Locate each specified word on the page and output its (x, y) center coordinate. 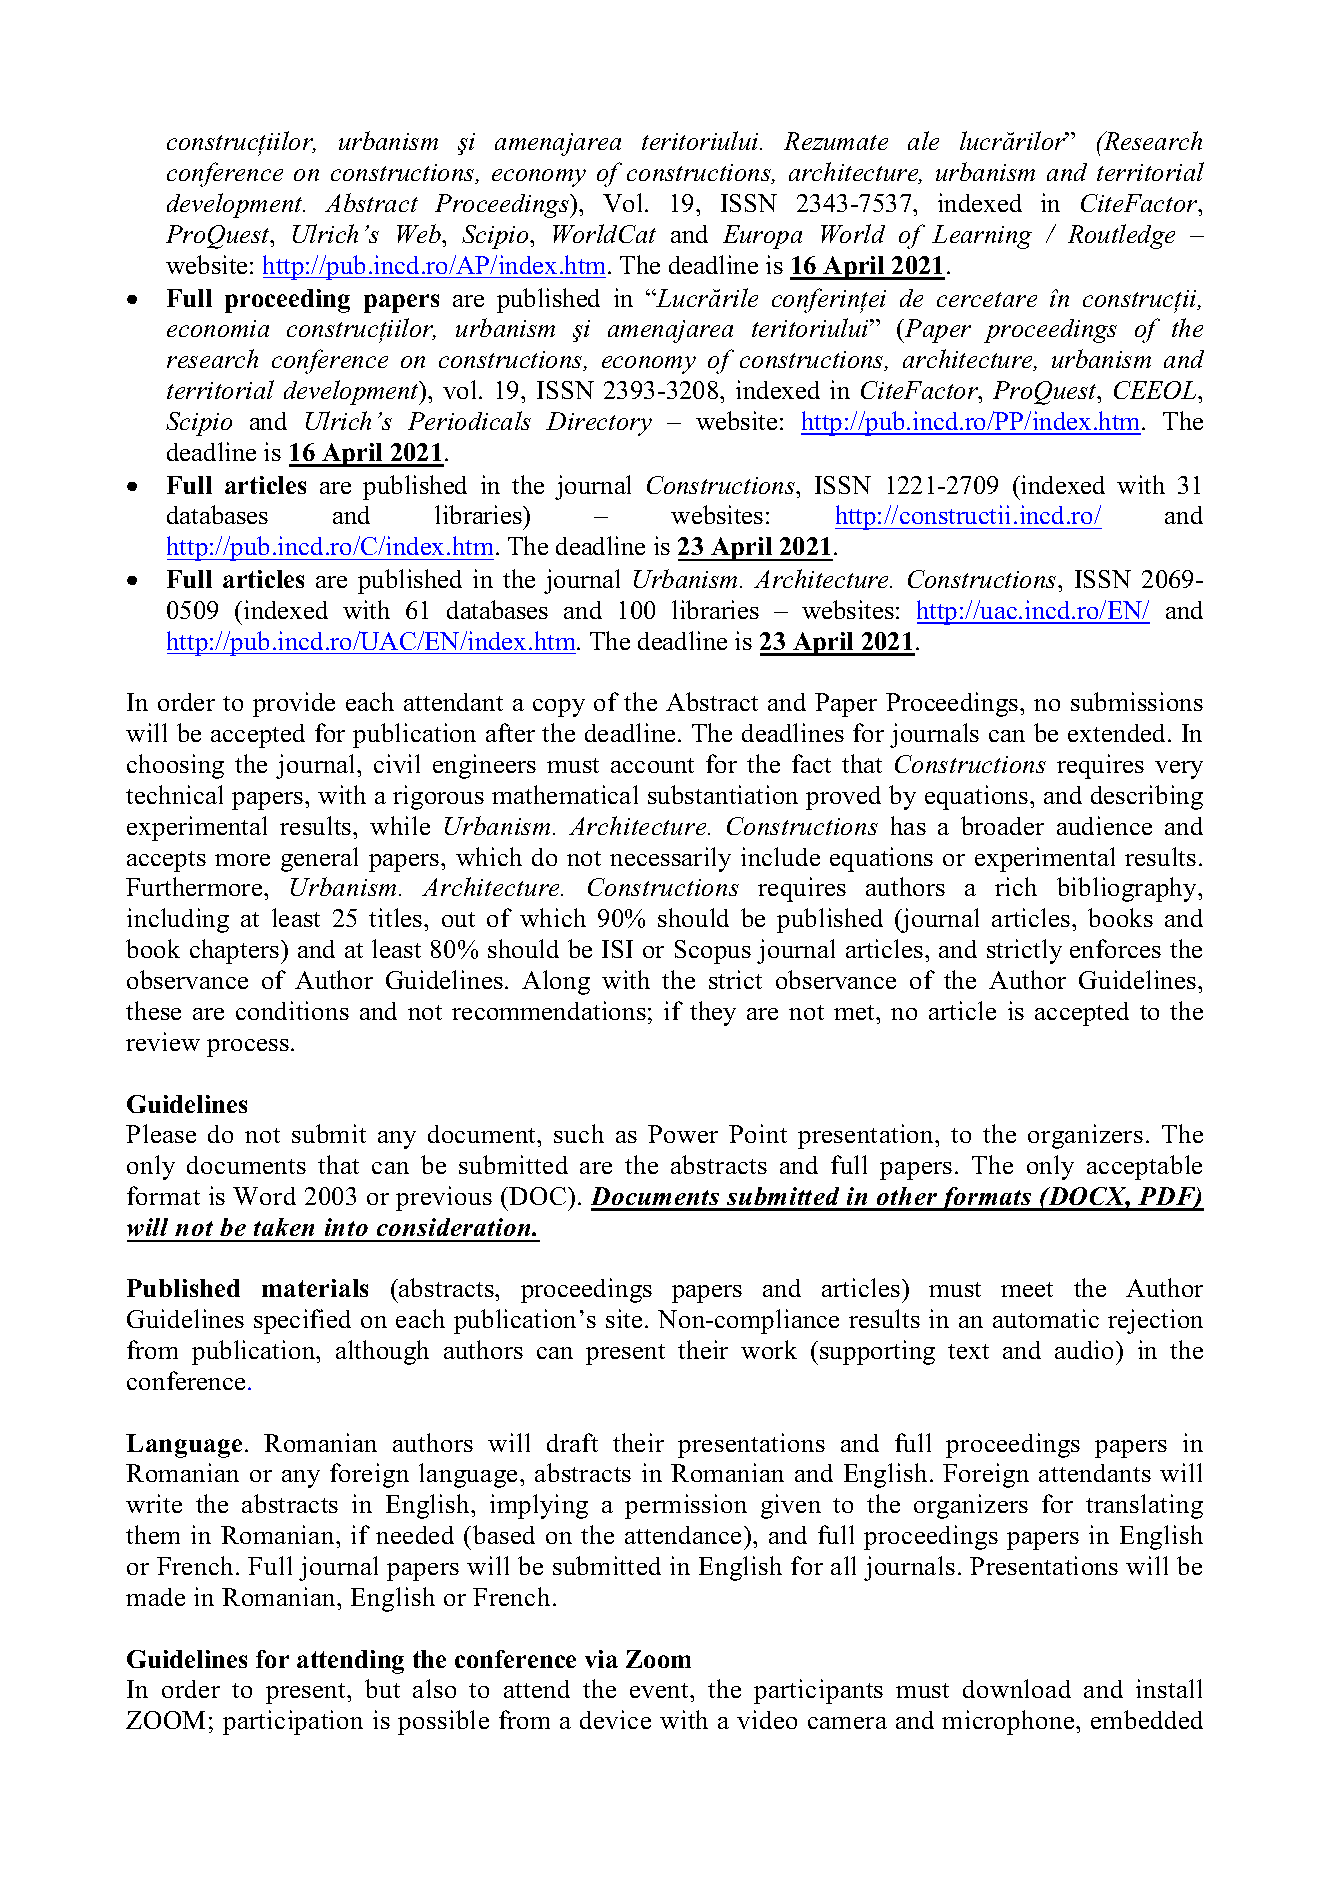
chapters (236, 951)
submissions (1137, 701)
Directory (599, 424)
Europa (762, 237)
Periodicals (469, 420)
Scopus (713, 952)
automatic (1046, 1318)
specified (302, 1321)
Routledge (1121, 236)
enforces (1115, 948)
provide (294, 704)
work (769, 1349)
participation (293, 1722)
